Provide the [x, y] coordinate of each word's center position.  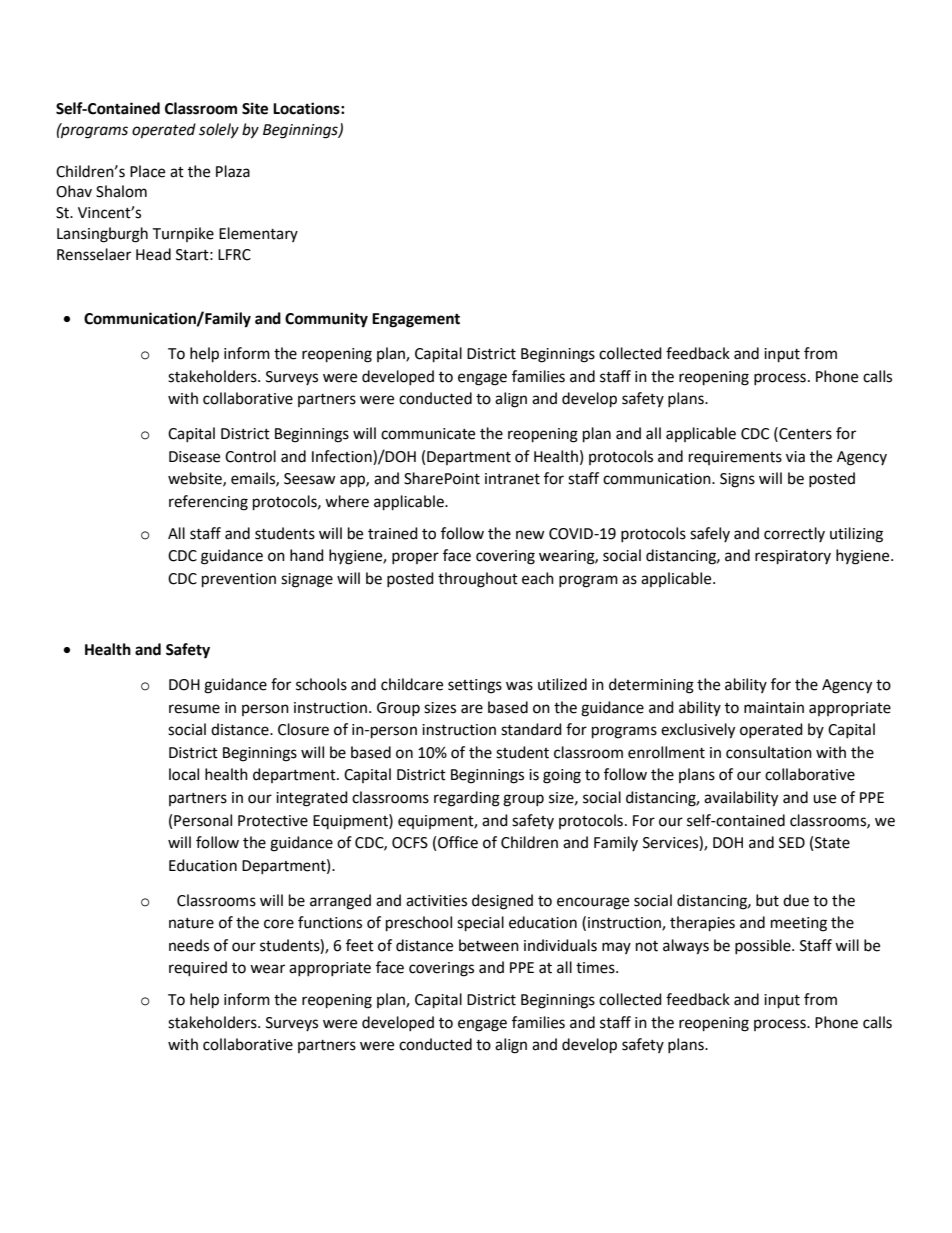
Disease [194, 457]
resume [194, 709]
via [795, 457]
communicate [428, 434]
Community [326, 320]
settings [475, 686]
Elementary [258, 234]
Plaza [233, 171]
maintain [774, 708]
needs [189, 945]
